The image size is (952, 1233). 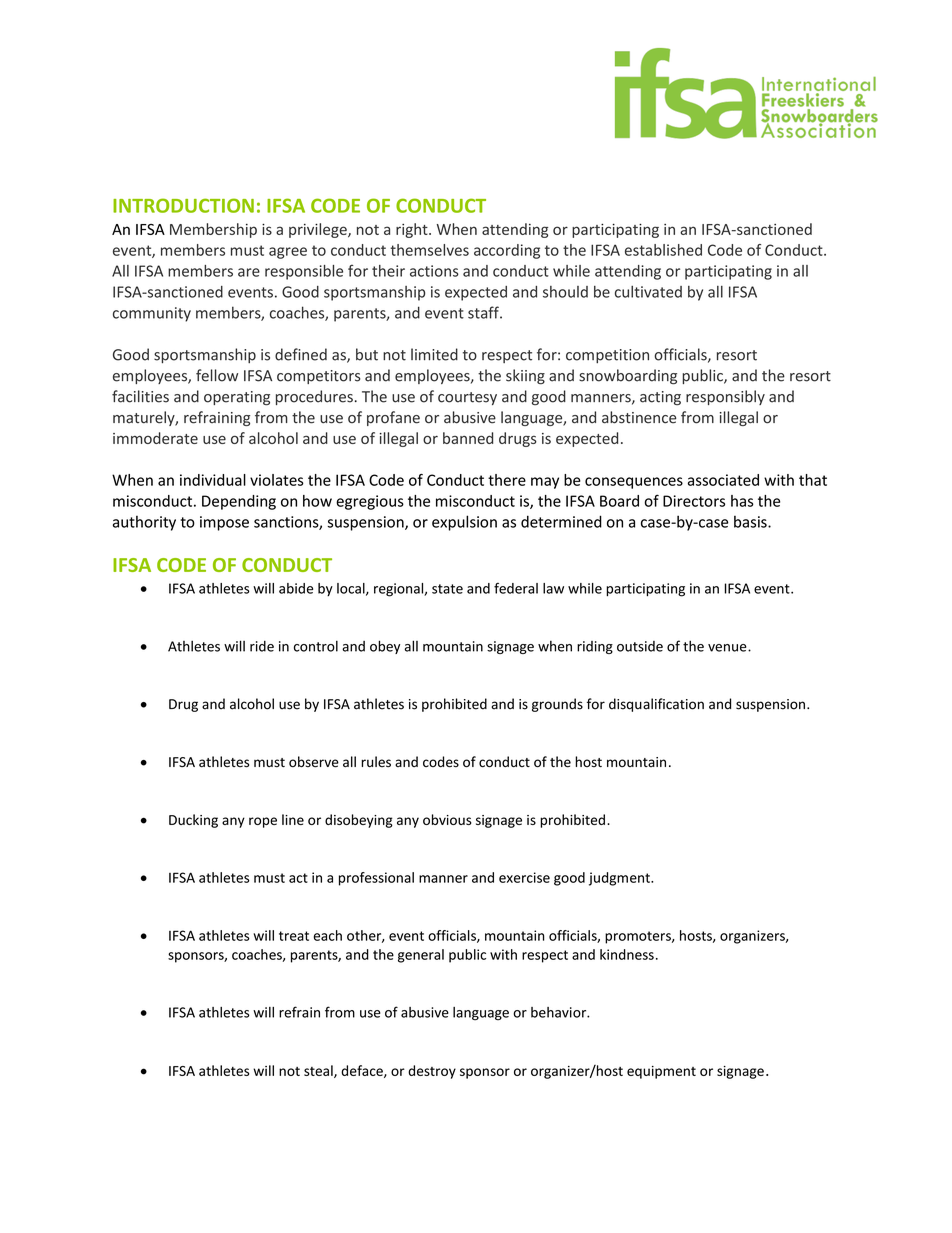 I want to click on state, so click(x=447, y=589).
